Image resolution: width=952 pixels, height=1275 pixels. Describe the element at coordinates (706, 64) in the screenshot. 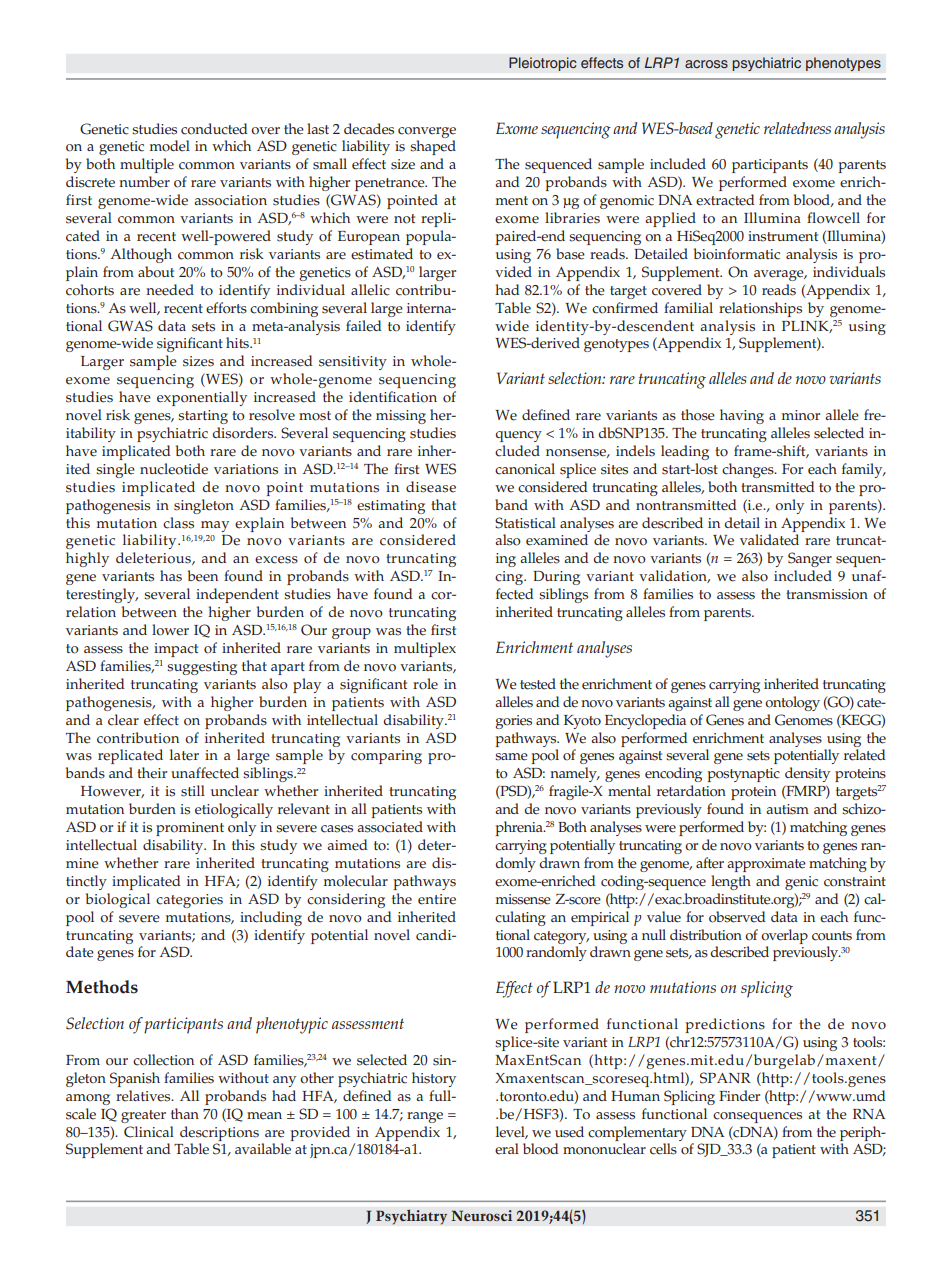

I see `across` at that location.
